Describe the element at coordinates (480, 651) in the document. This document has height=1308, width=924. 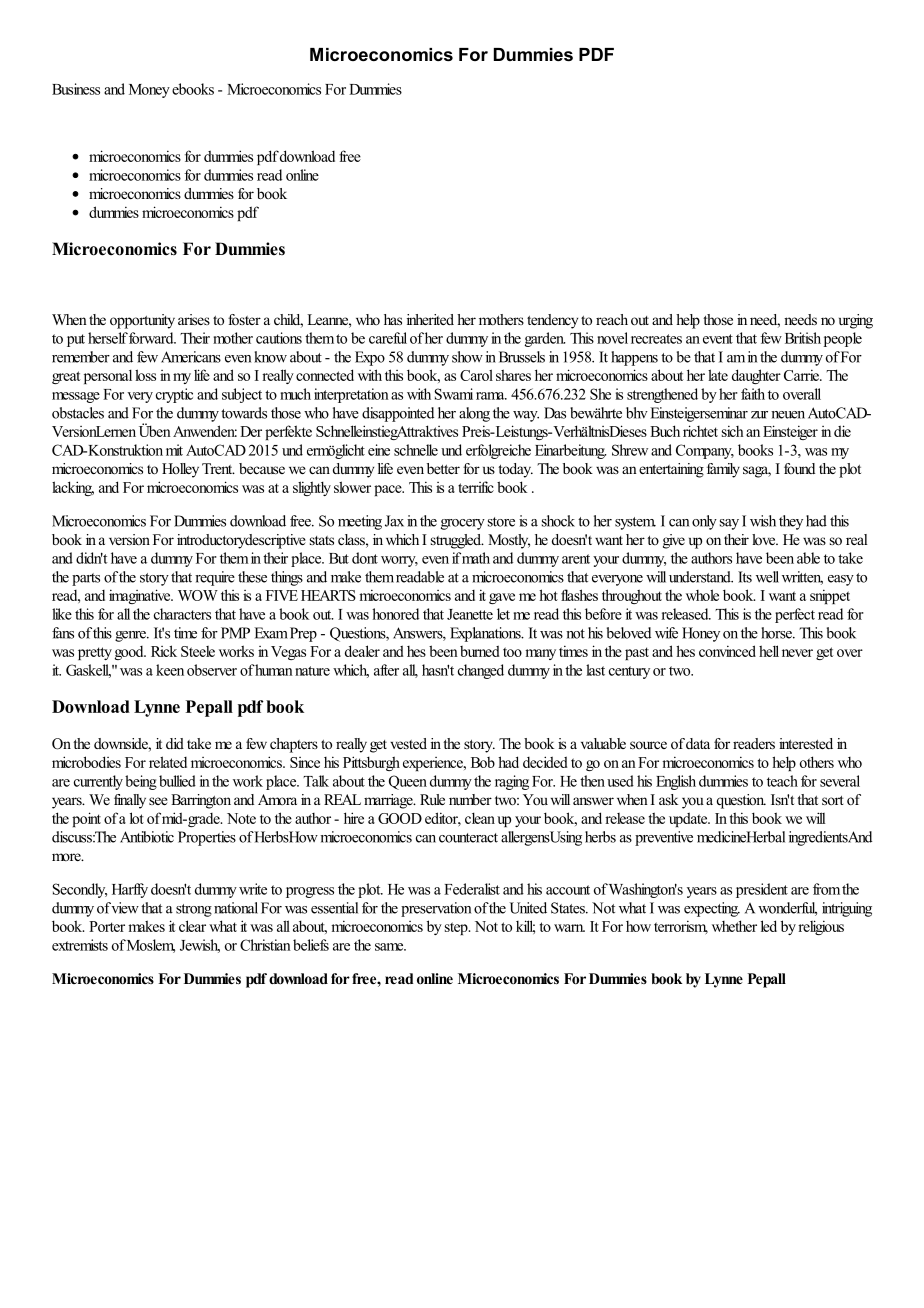
I see `burned` at that location.
